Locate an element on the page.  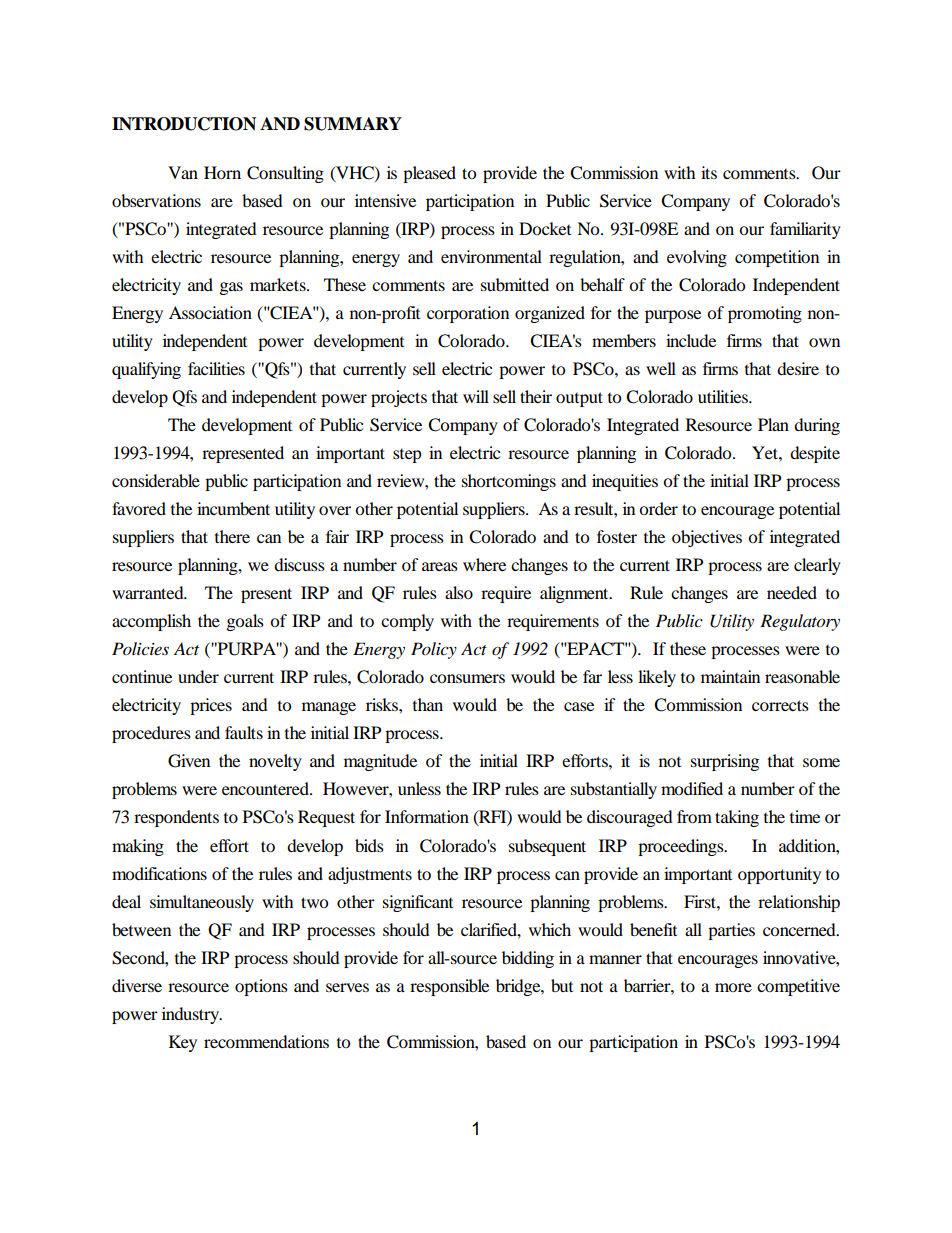
its is located at coordinates (709, 172).
